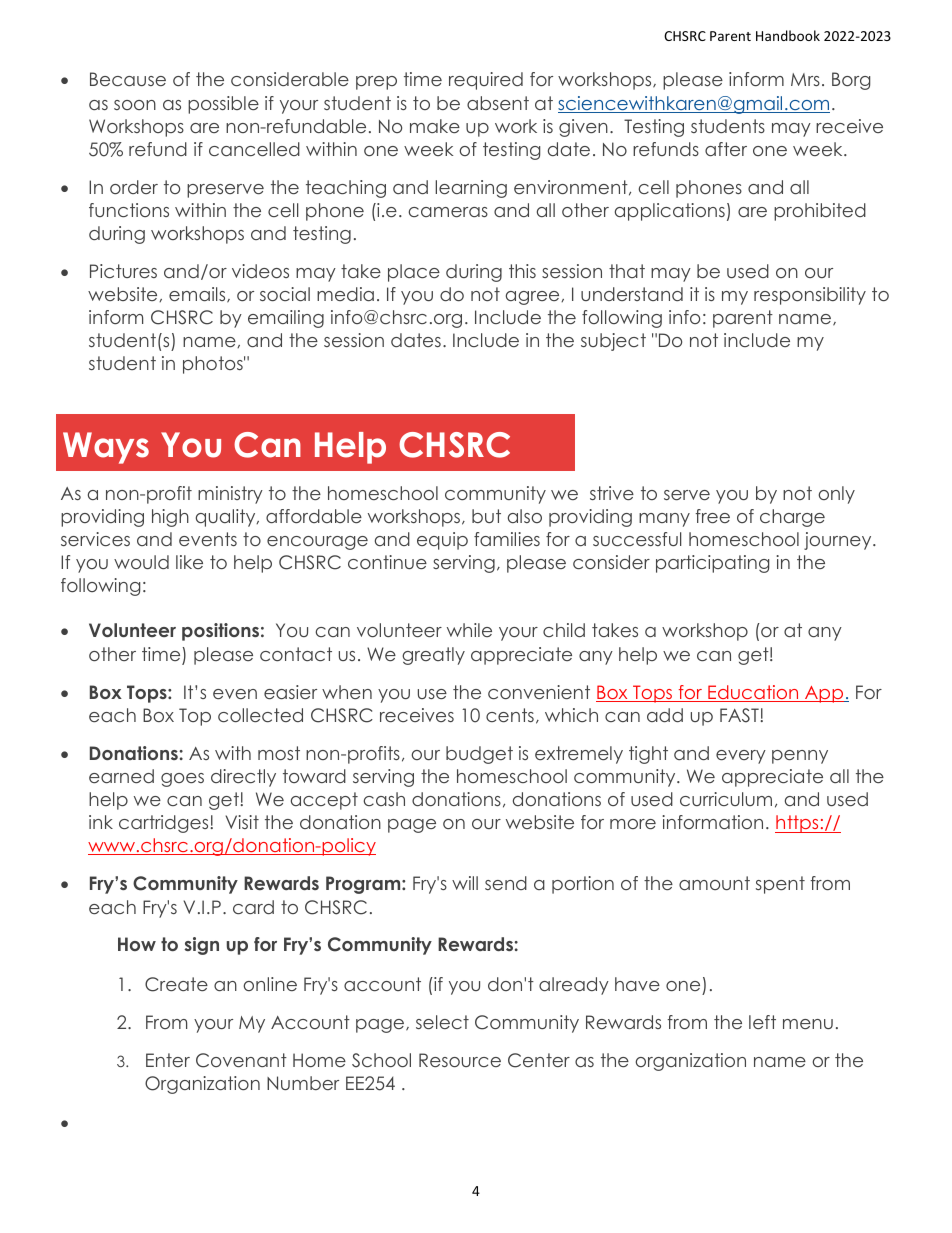  Describe the element at coordinates (128, 79) in the document. I see `Because` at that location.
